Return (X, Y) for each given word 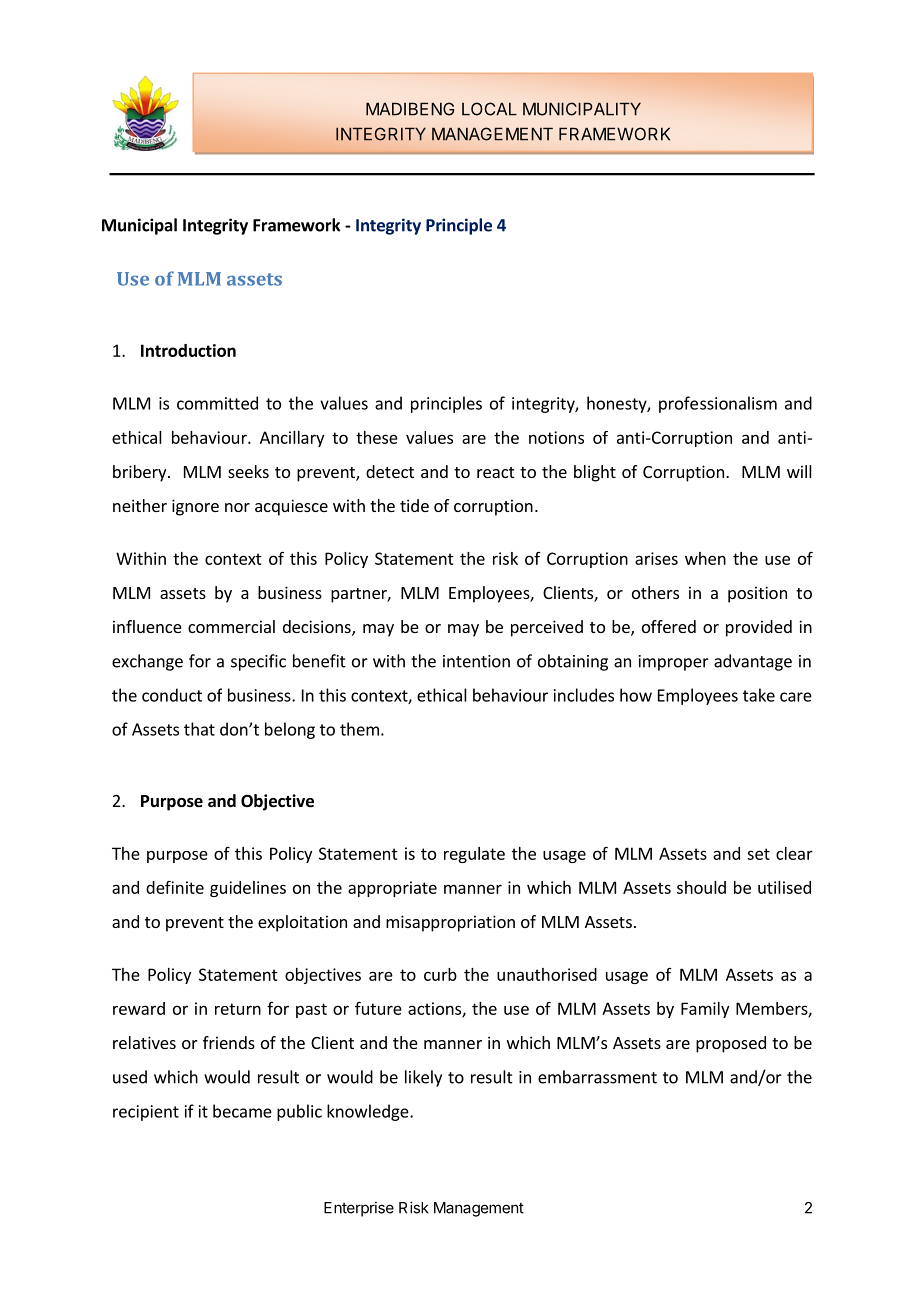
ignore (195, 507)
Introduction (188, 350)
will (799, 471)
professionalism (718, 404)
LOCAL (489, 109)
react (495, 472)
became (242, 1111)
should (701, 887)
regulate (474, 855)
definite (175, 887)
